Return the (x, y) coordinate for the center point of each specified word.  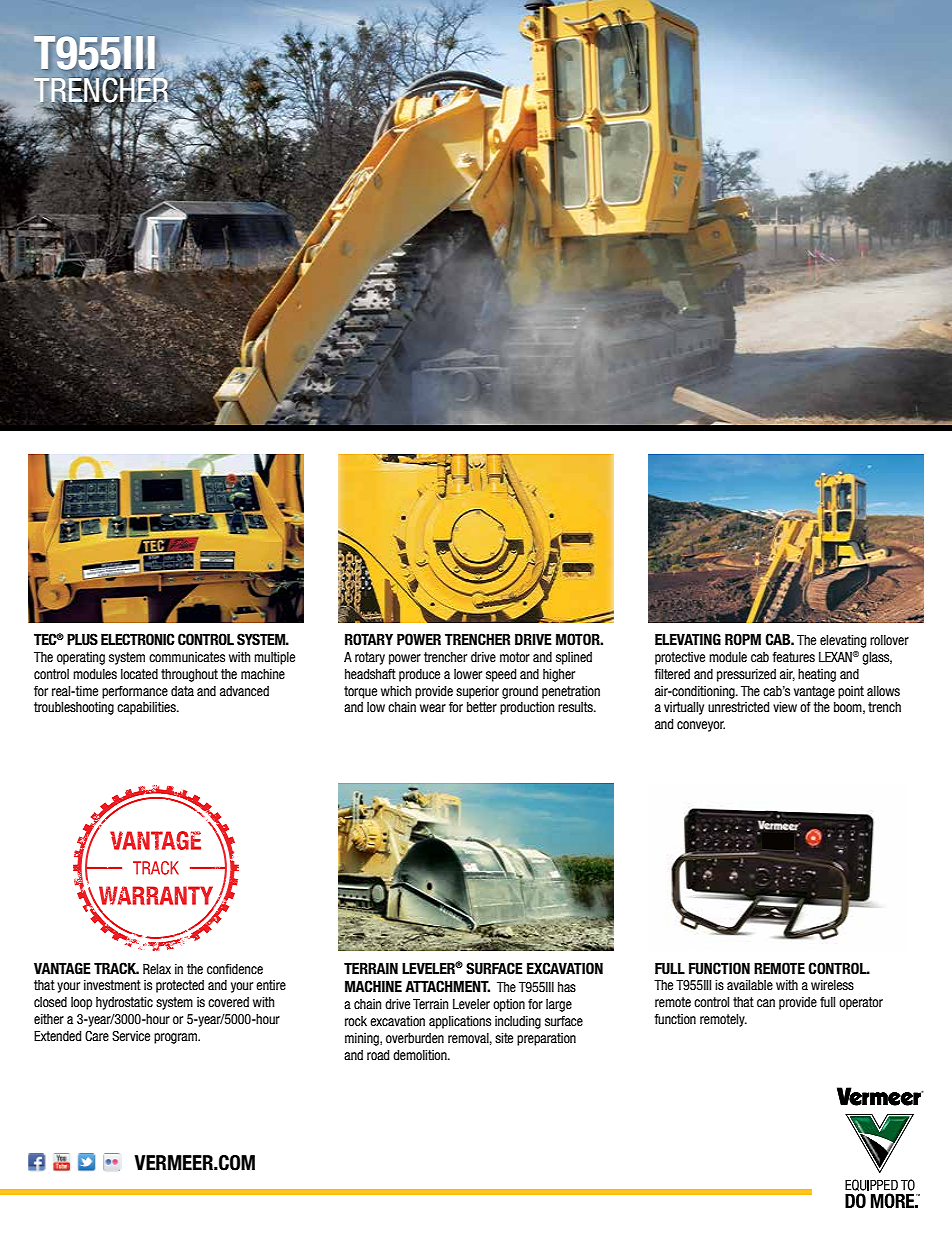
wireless (832, 985)
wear (433, 708)
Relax (157, 969)
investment (112, 985)
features (794, 657)
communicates (187, 657)
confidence (235, 969)
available (750, 985)
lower (468, 674)
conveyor (701, 726)
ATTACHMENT (447, 986)
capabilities (147, 708)
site (504, 1038)
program (177, 1038)
